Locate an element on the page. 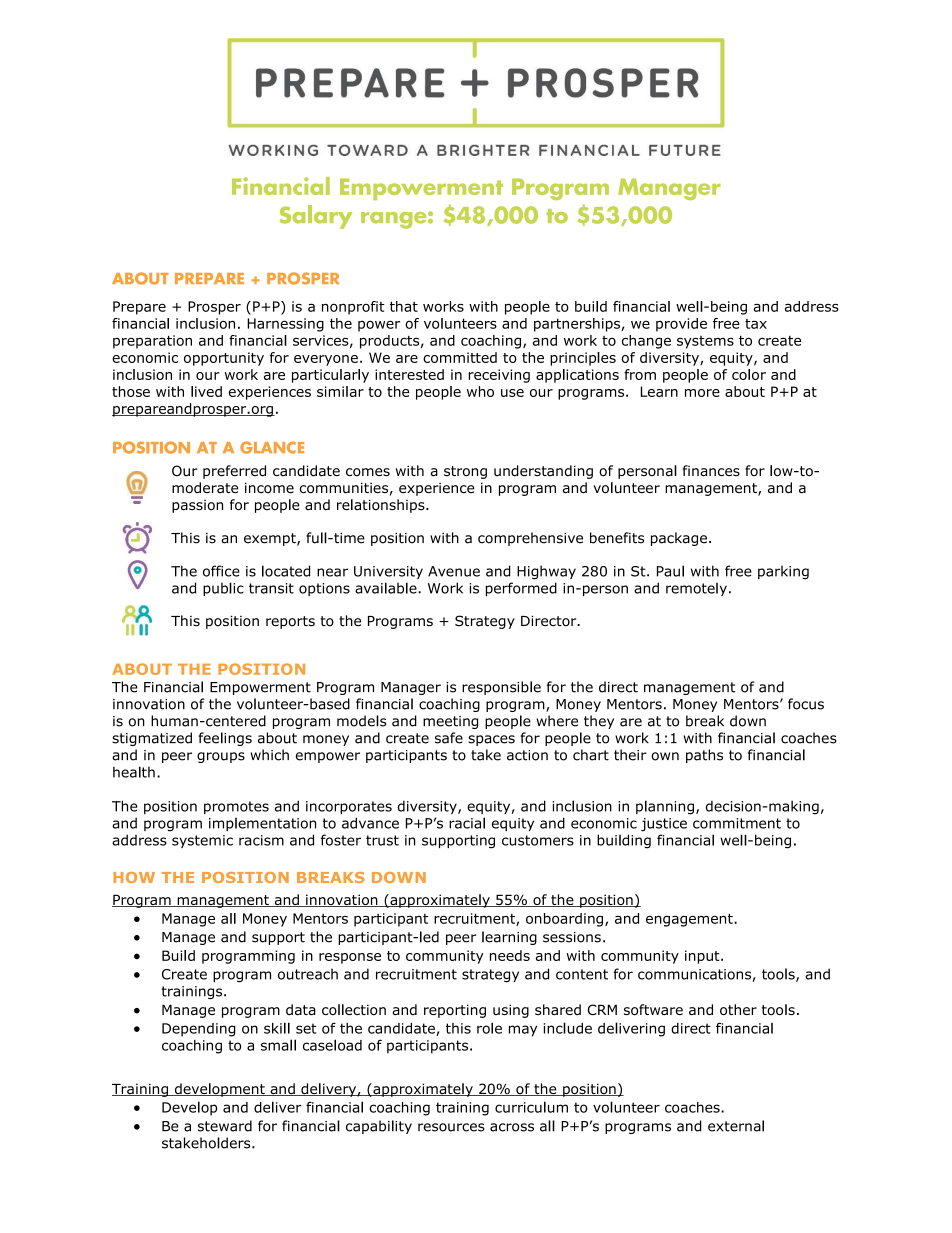 This document has height=1233, width=952. engagement is located at coordinates (690, 920).
